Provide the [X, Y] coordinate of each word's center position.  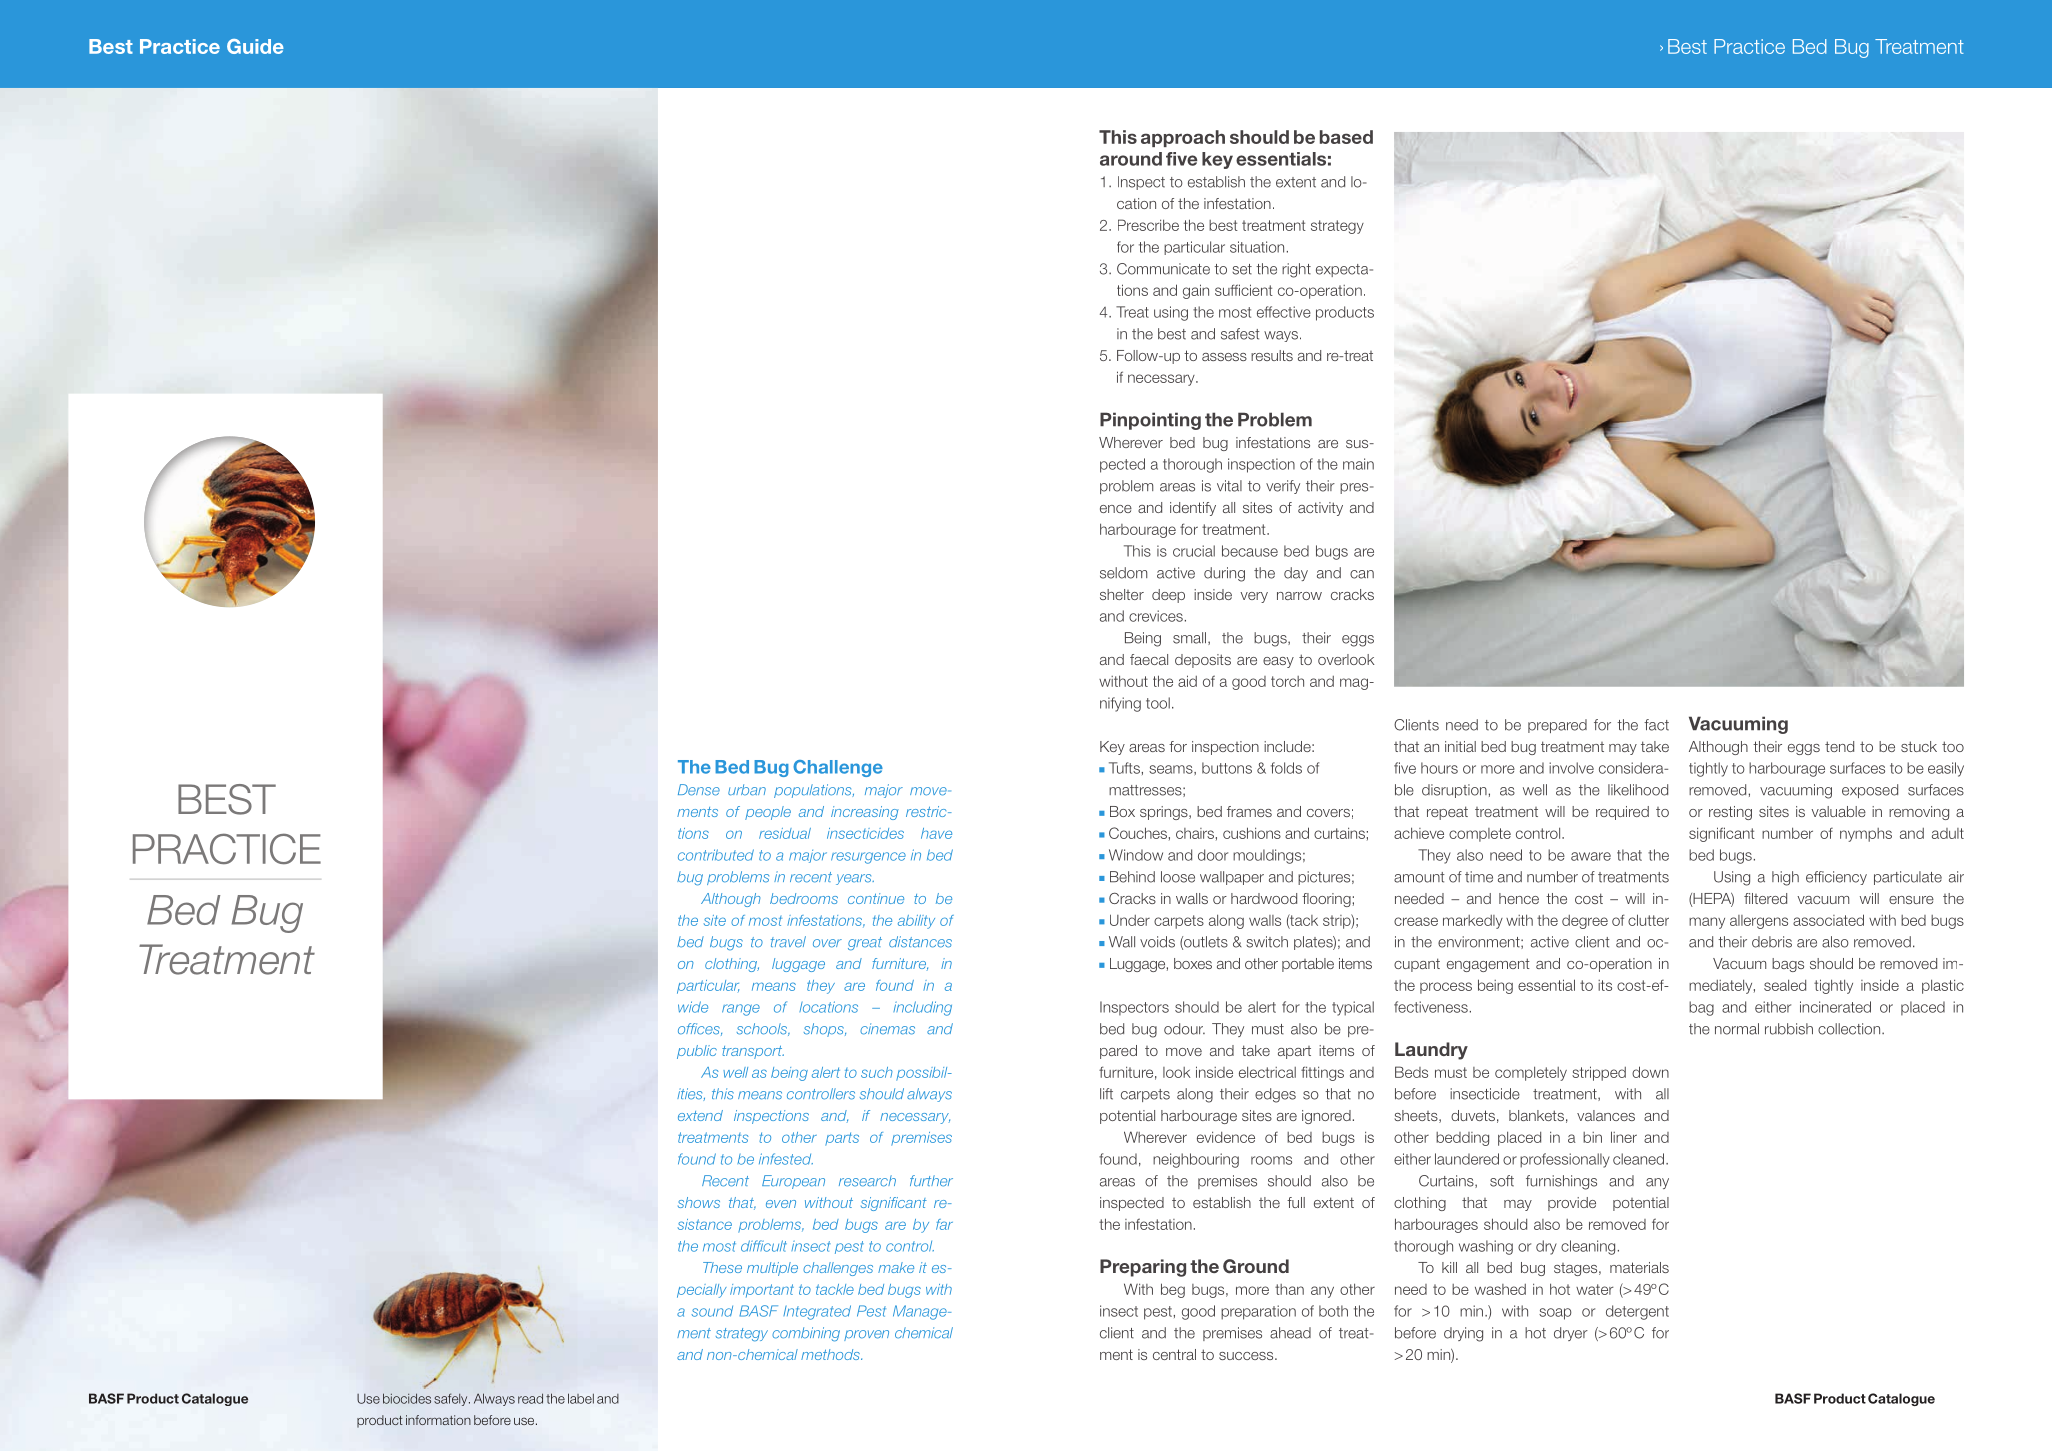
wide [693, 1007]
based [1346, 137]
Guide [255, 46]
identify [1193, 509]
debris [1772, 942]
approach [1183, 138]
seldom [1123, 573]
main [1358, 464]
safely [452, 1399]
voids [1157, 942]
